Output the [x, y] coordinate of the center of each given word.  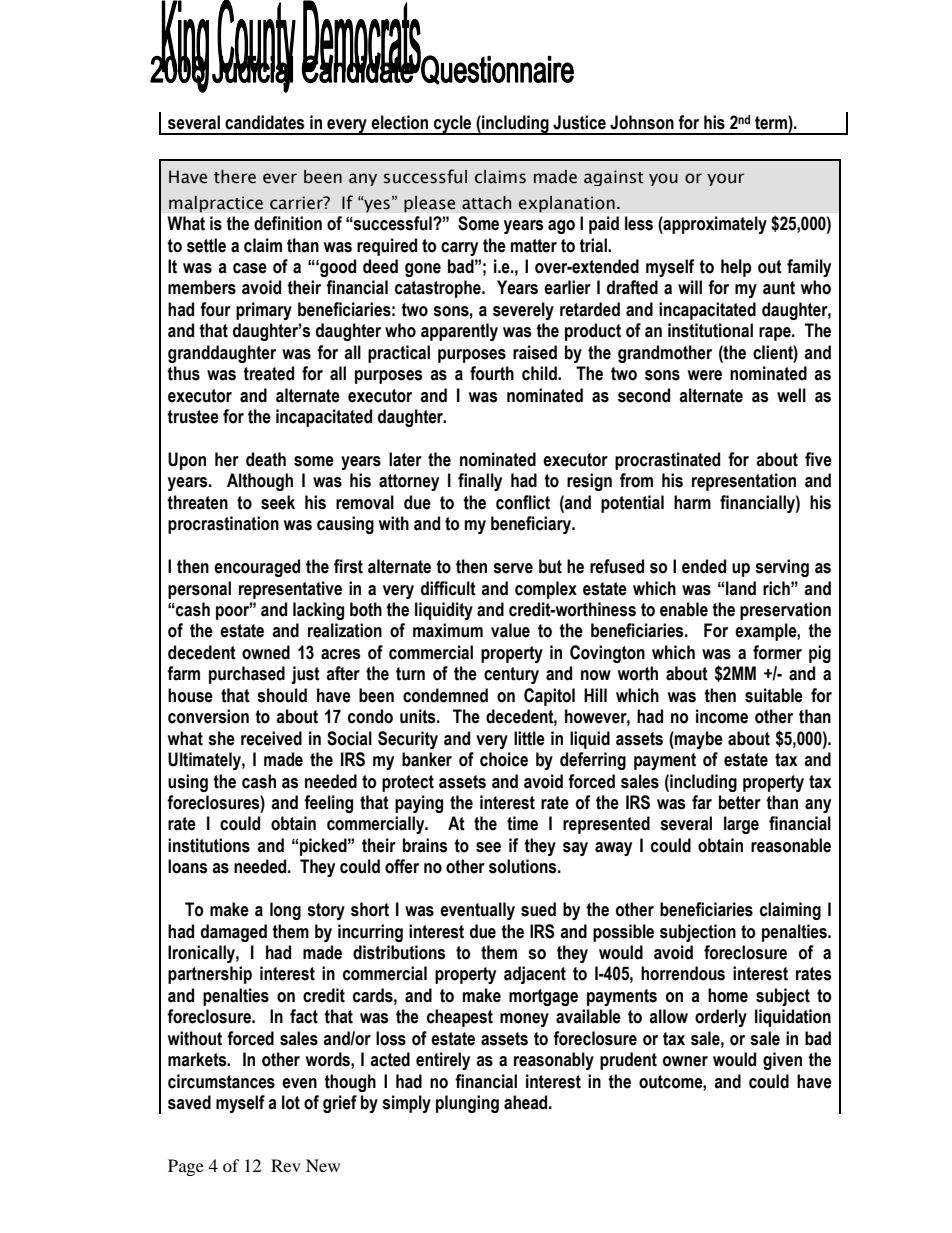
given [782, 1061]
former [777, 652]
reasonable [791, 845]
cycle [453, 125]
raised [535, 352]
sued [538, 909]
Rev [286, 1165]
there [235, 177]
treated [268, 373]
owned [266, 652]
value [510, 630]
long [285, 911]
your [725, 179]
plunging [467, 1104]
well [791, 395]
